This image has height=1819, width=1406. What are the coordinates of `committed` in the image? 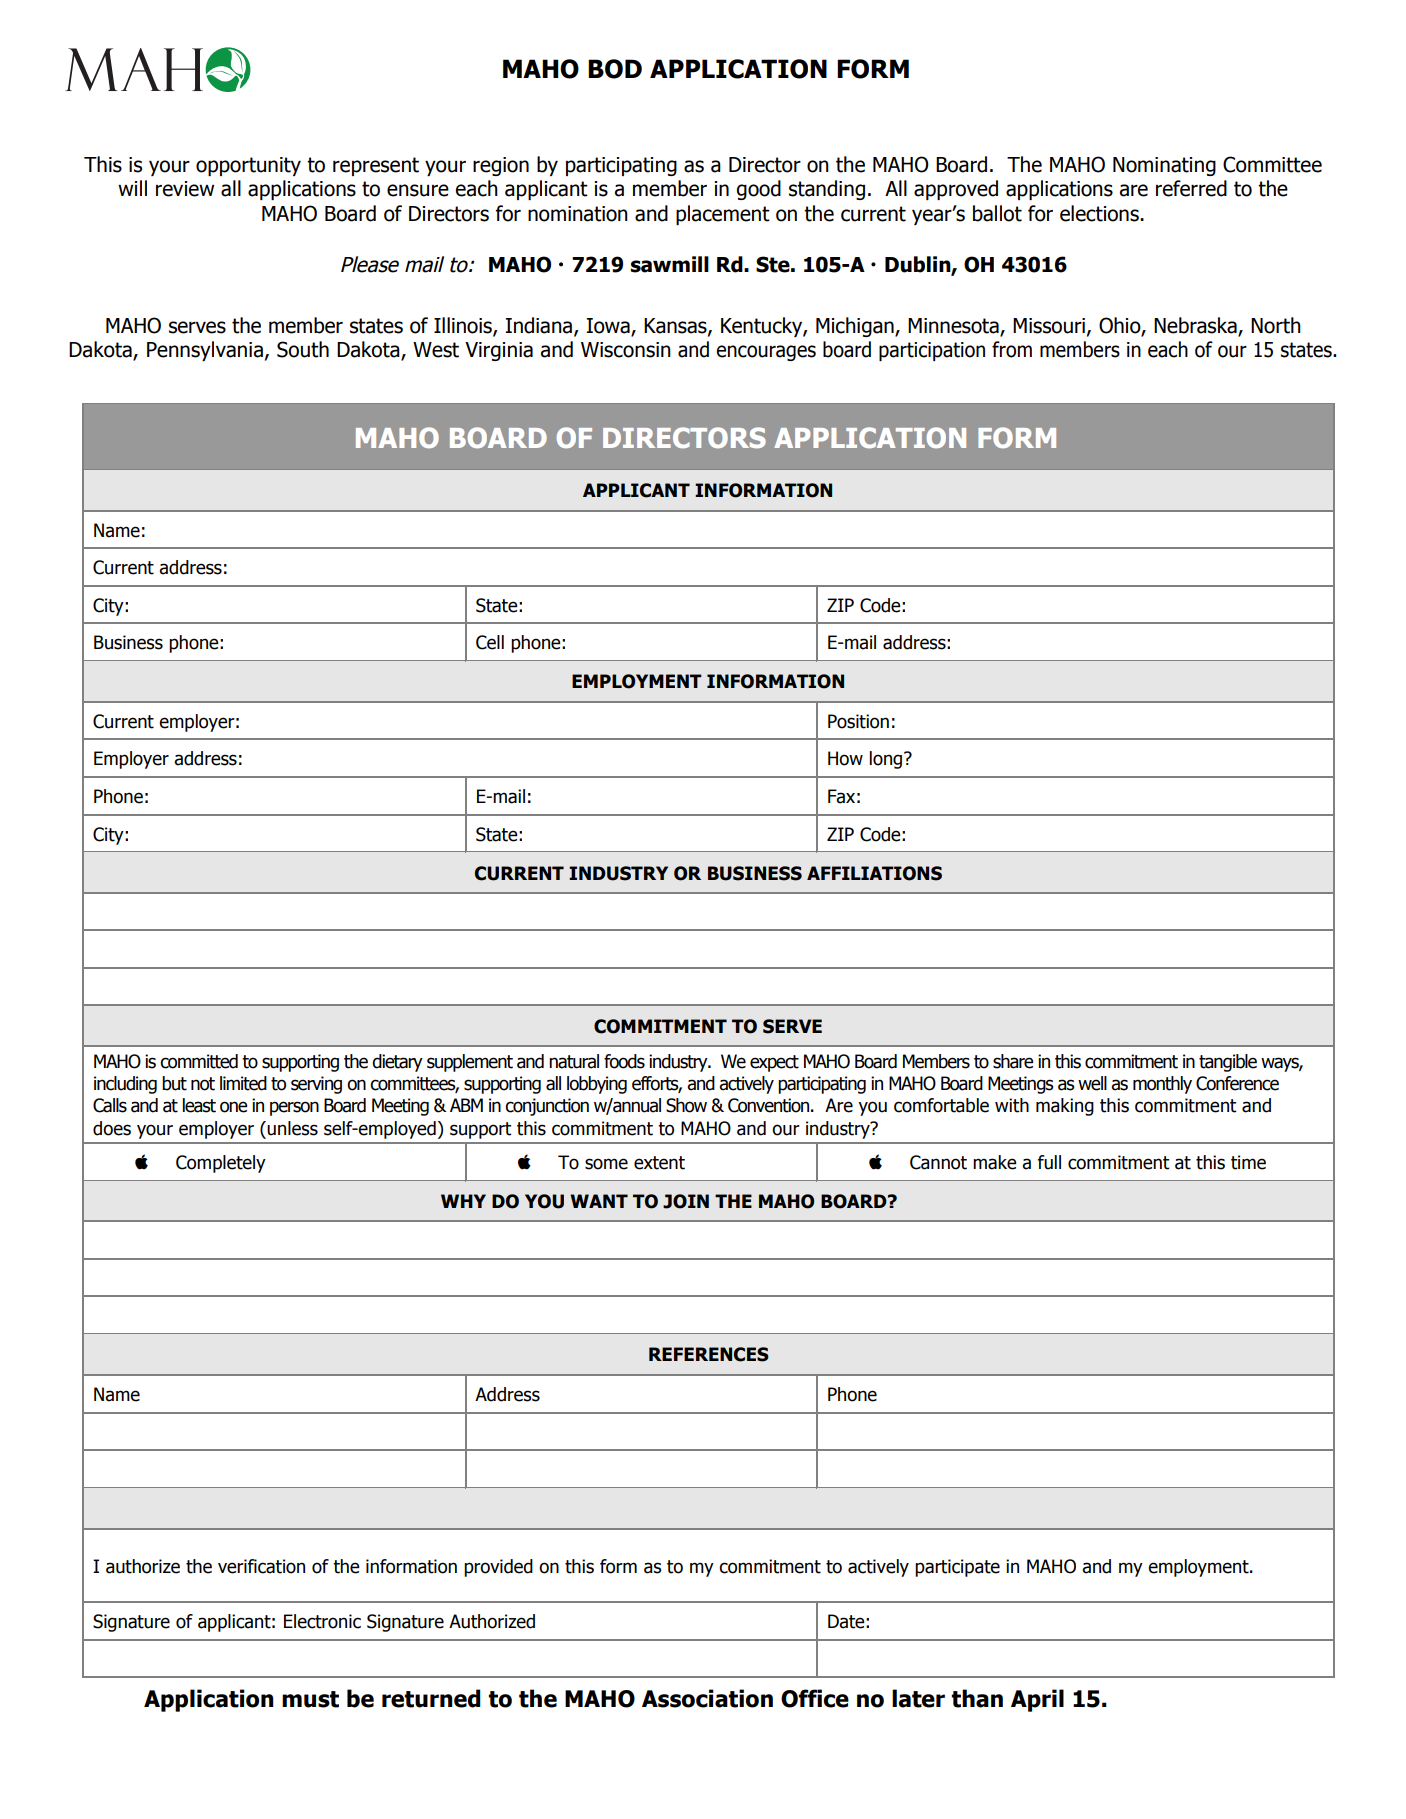 It's located at (199, 1061).
